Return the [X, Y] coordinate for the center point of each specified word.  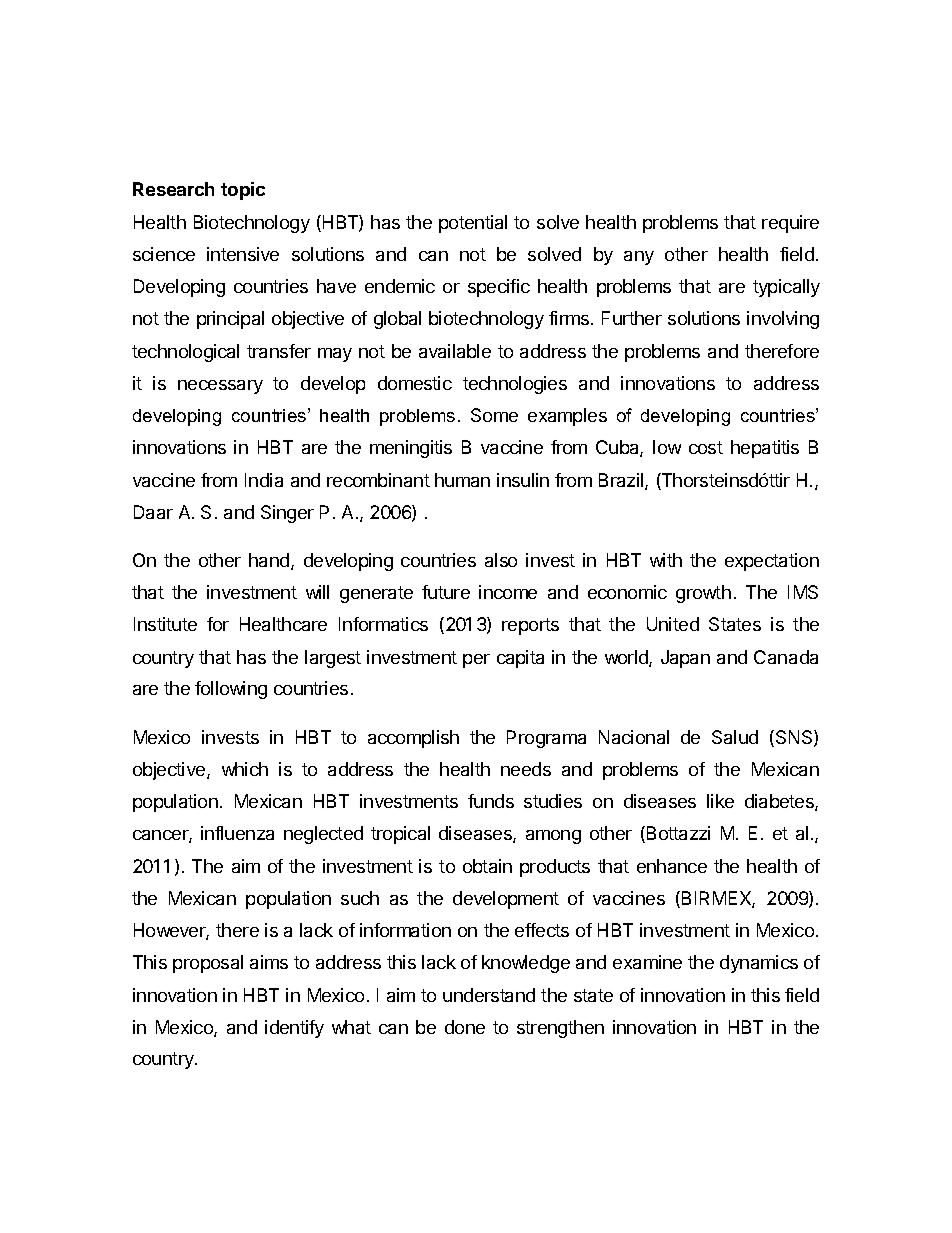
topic [243, 191]
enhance [672, 866]
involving [783, 320]
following [231, 690]
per [476, 661]
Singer [287, 514]
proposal [208, 964]
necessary [220, 387]
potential [473, 224]
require [790, 224]
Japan [685, 659]
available [455, 351]
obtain [487, 866]
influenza [237, 833]
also [501, 560]
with [666, 560]
